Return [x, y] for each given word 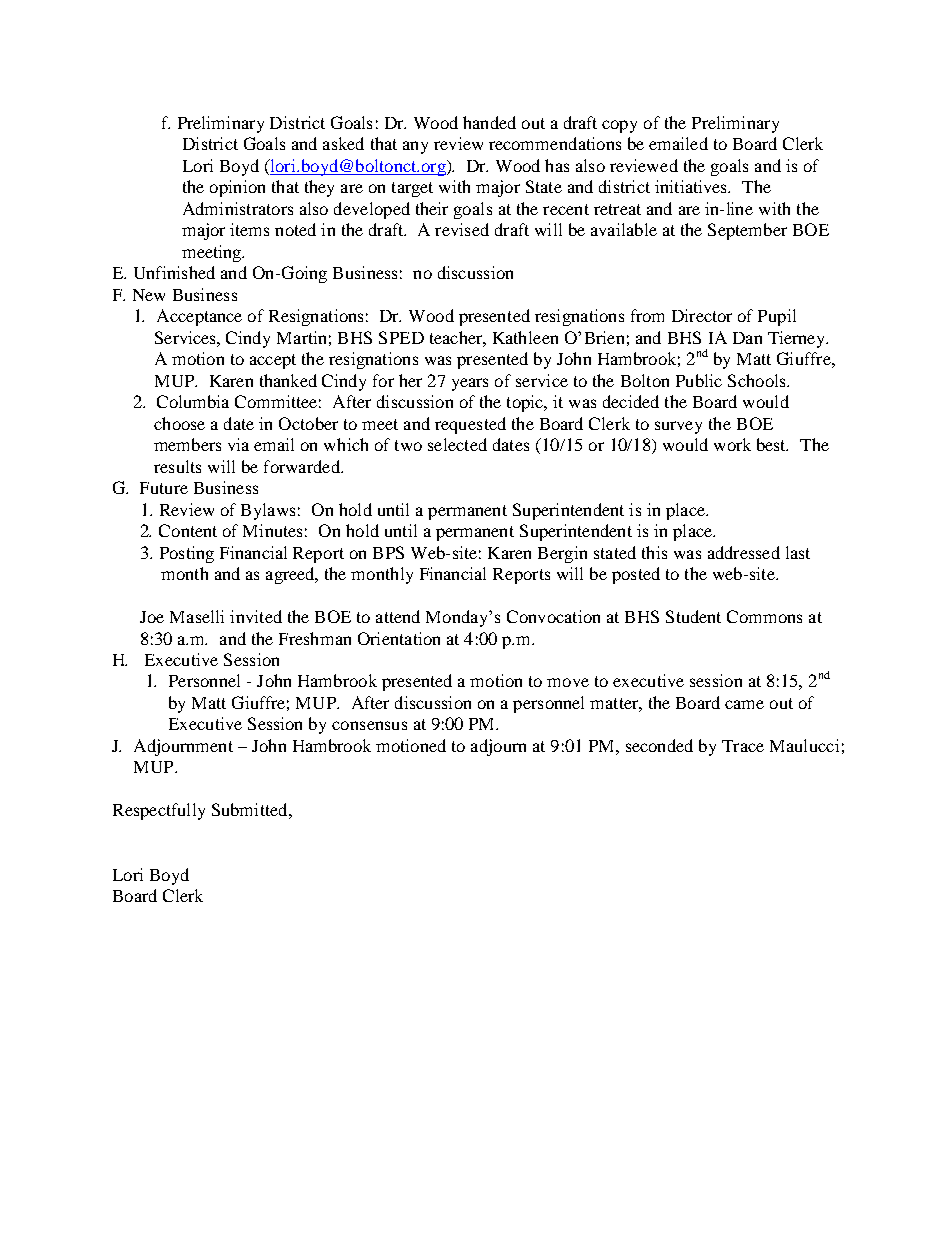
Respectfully [159, 811]
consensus [369, 725]
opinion [237, 188]
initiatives [692, 186]
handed [489, 122]
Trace [743, 746]
